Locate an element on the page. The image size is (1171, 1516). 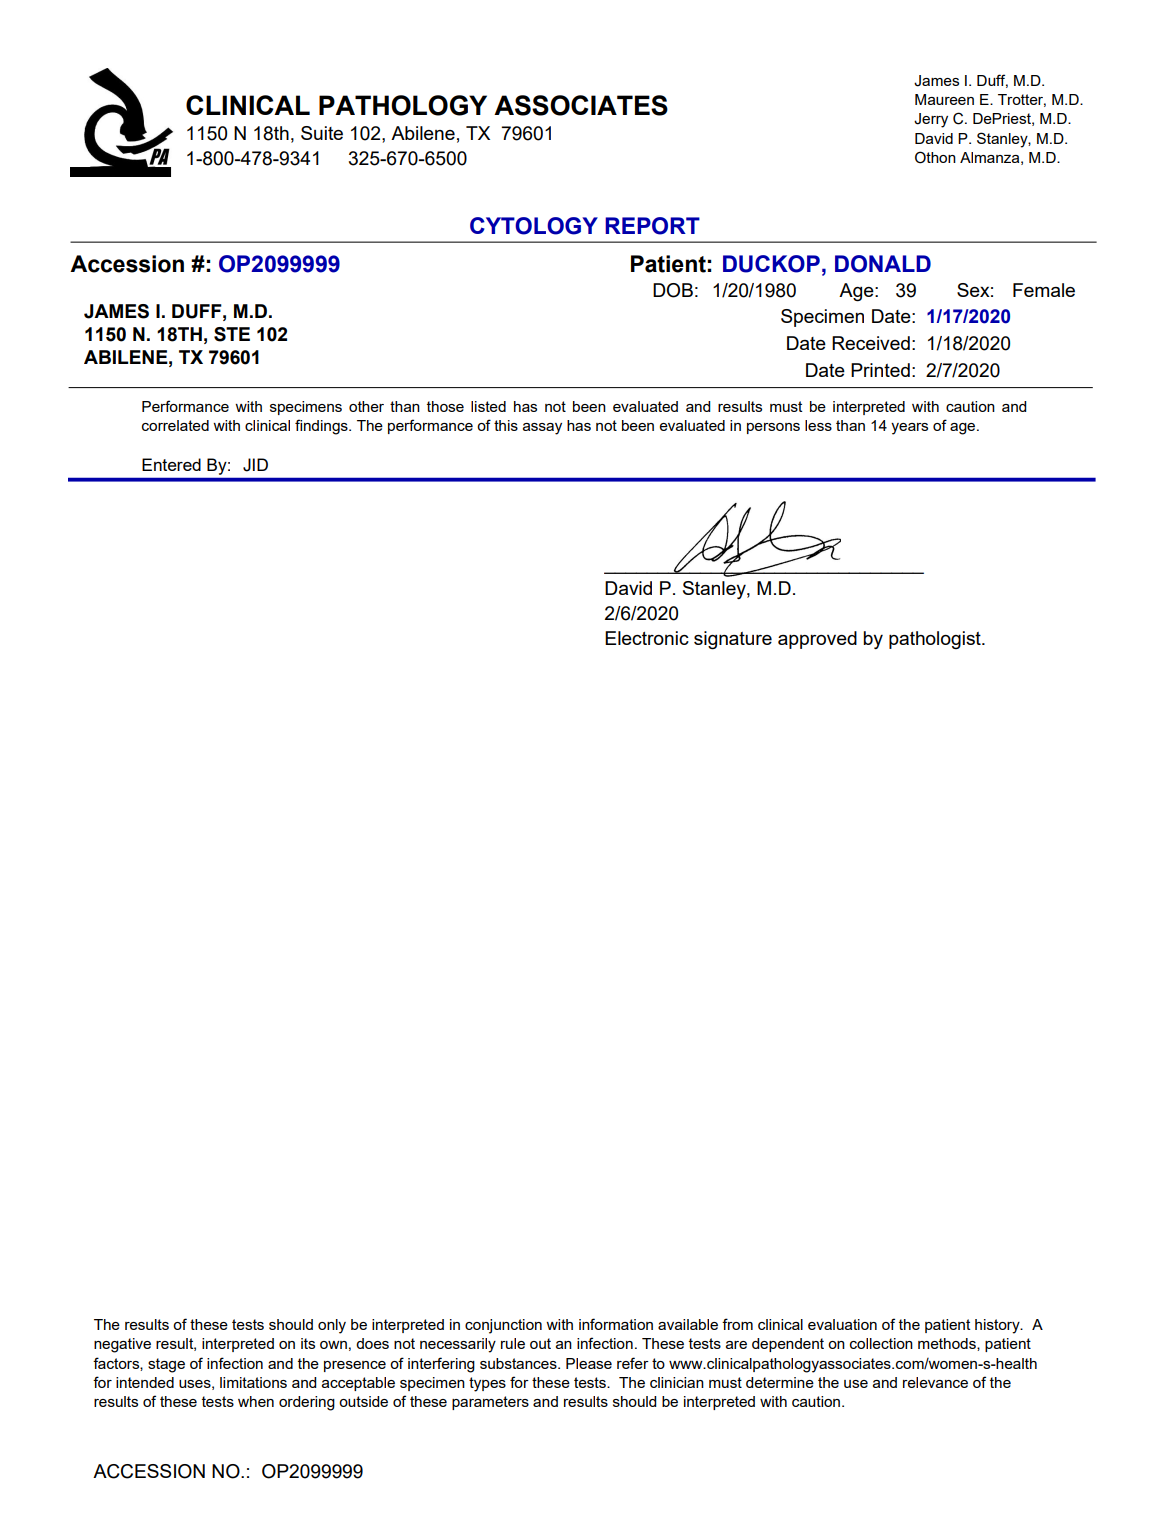
limitations is located at coordinates (253, 1382).
